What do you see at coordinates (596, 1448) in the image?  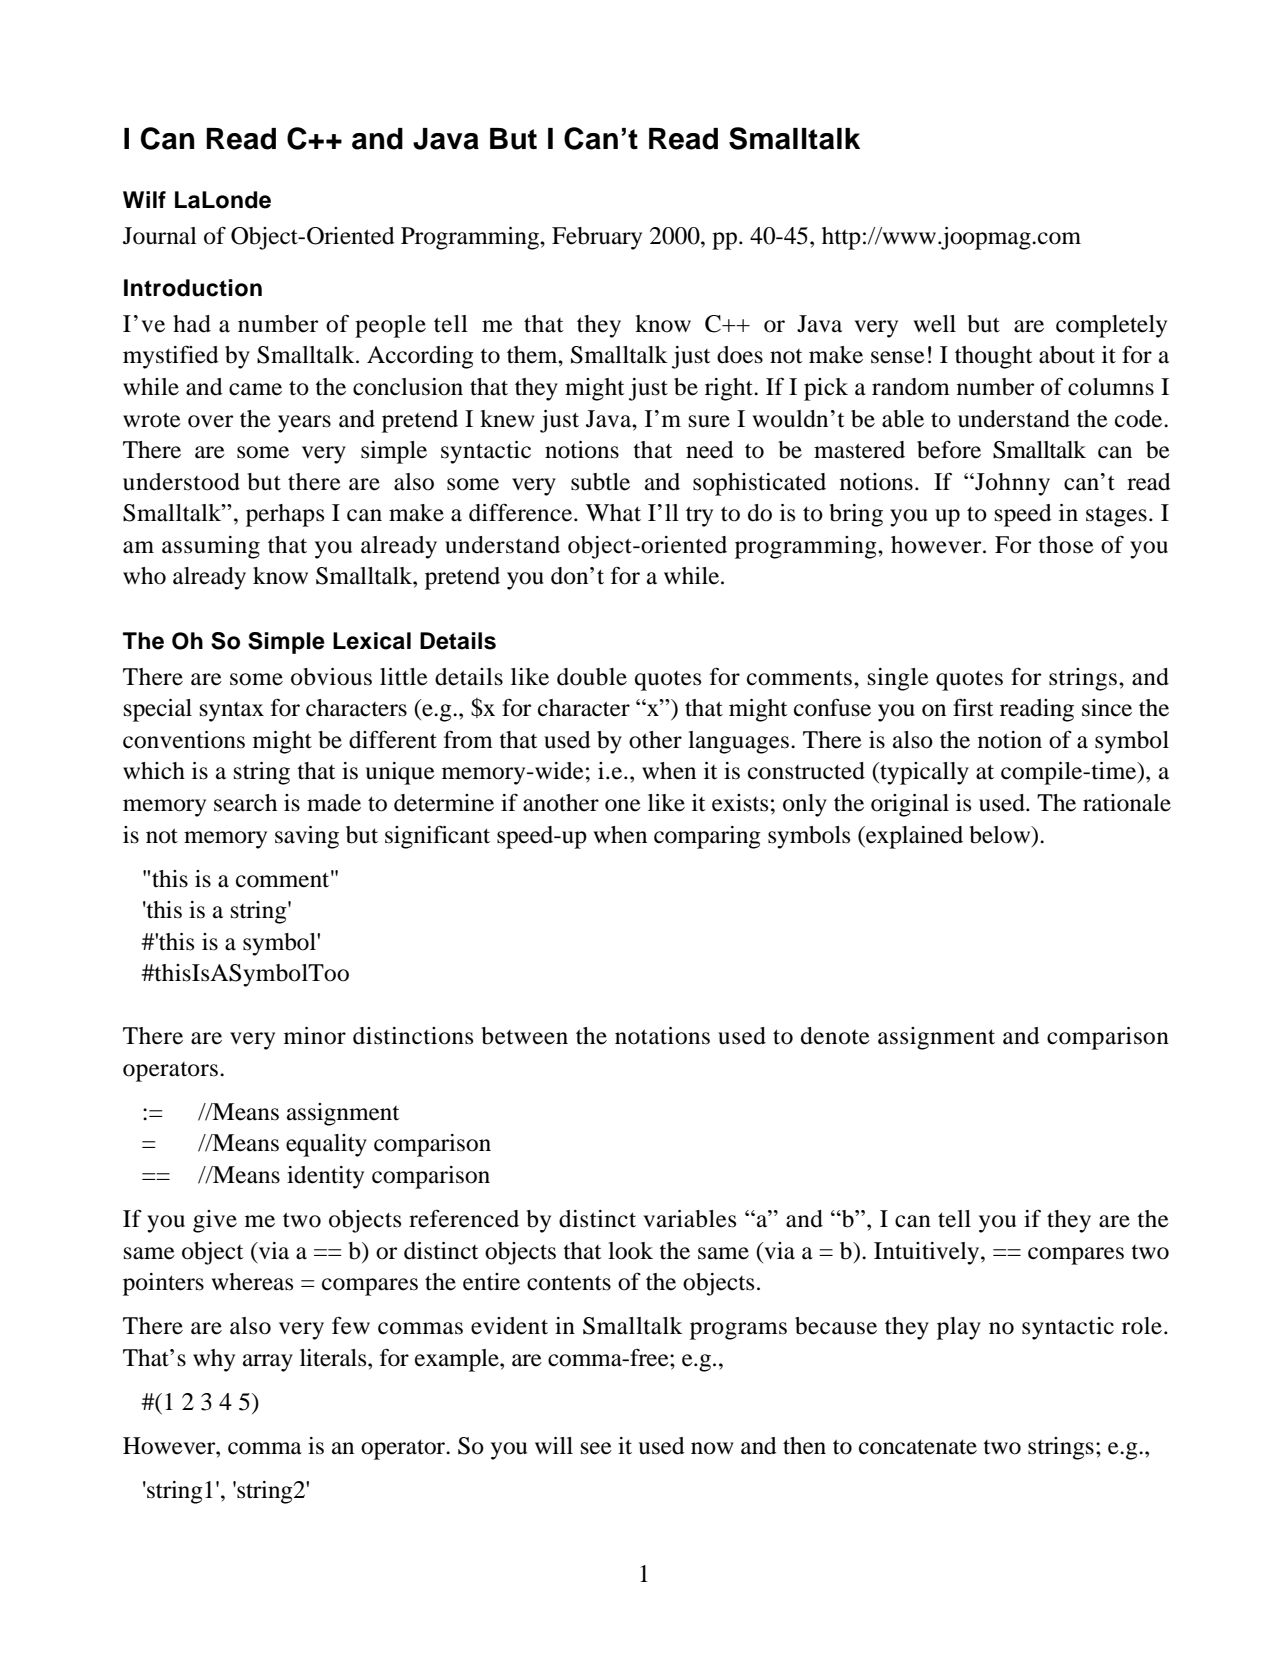 I see `see` at bounding box center [596, 1448].
